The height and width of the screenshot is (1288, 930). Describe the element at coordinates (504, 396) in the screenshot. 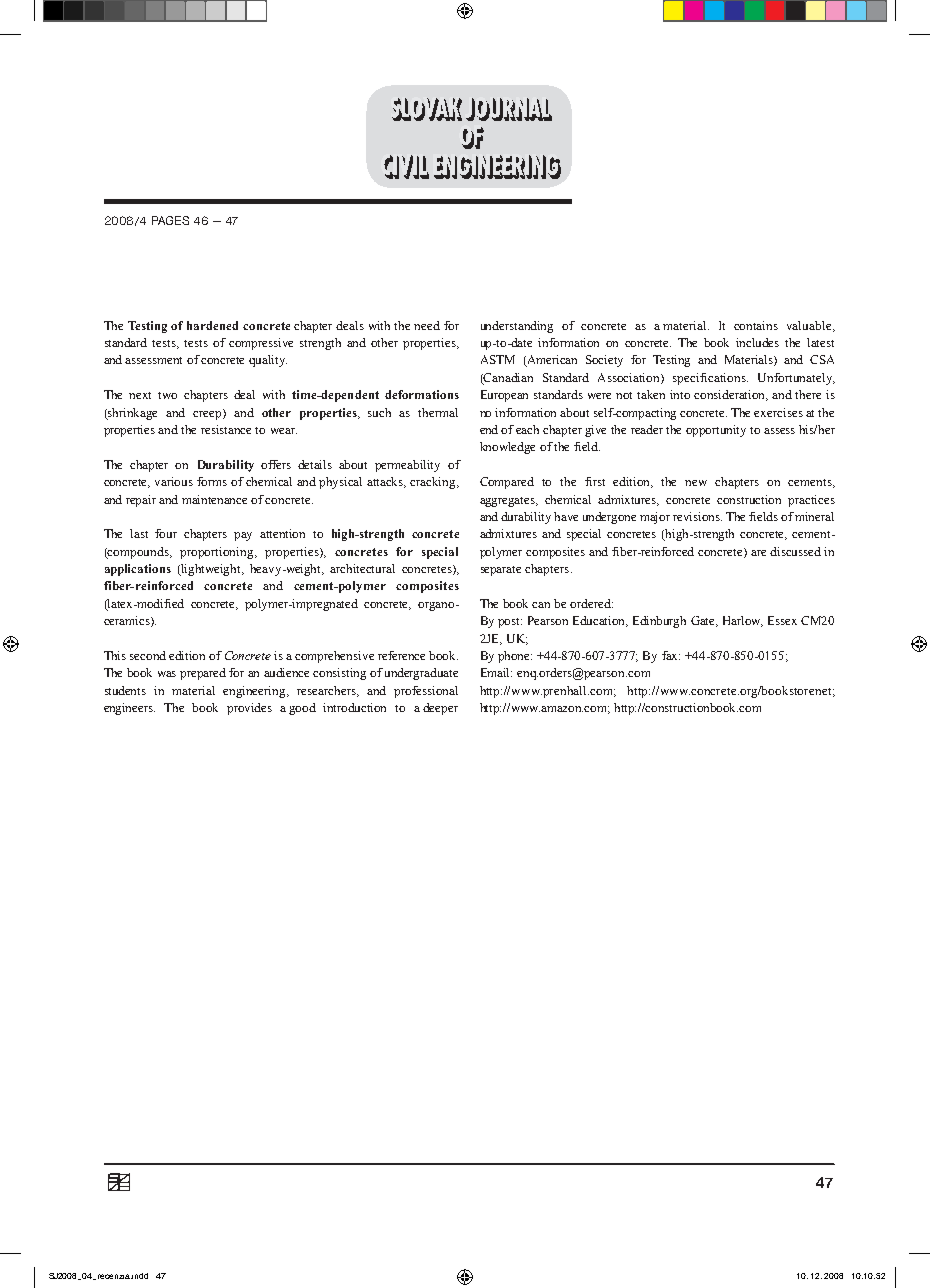

I see `European` at that location.
